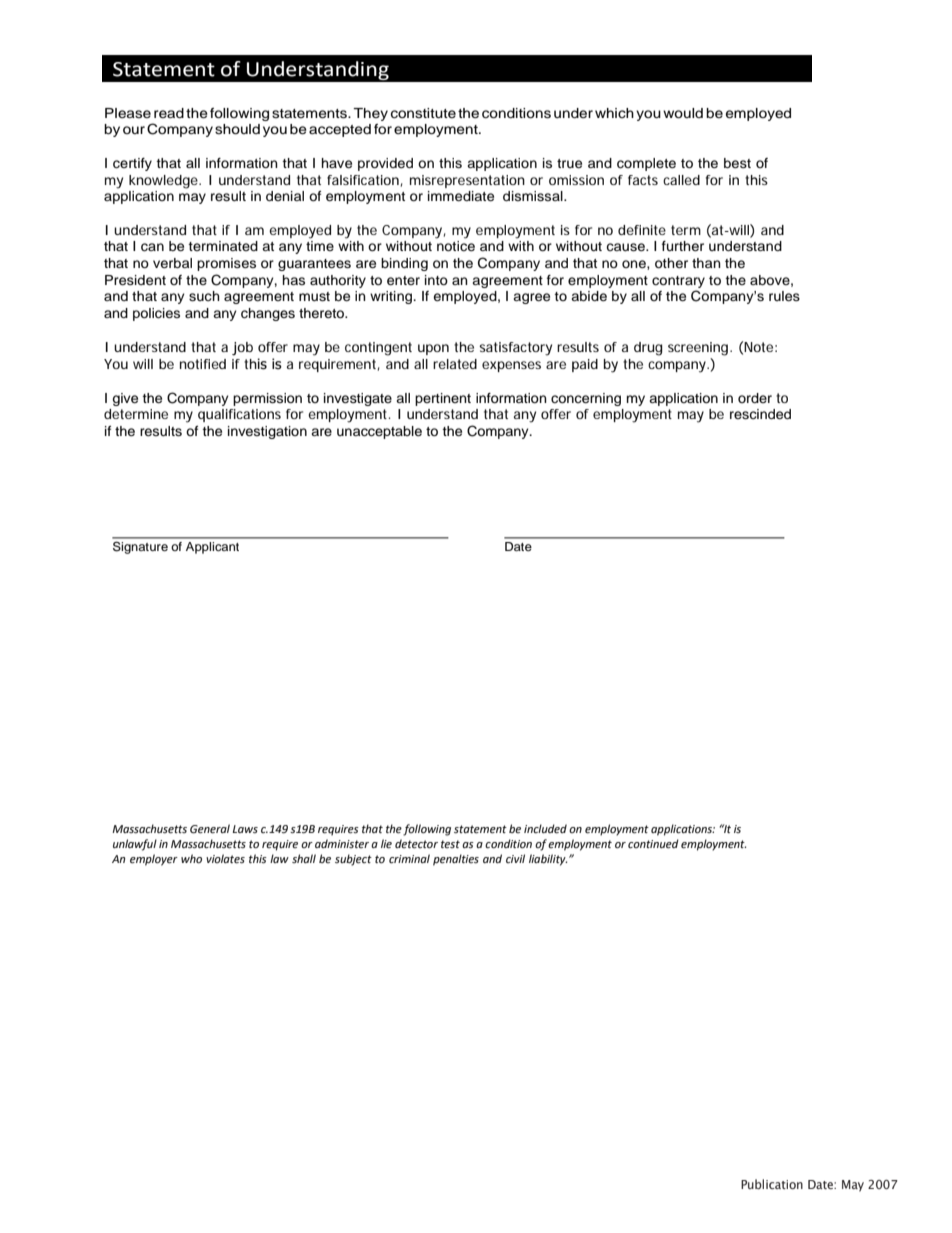  Describe the element at coordinates (760, 414) in the screenshot. I see `rescinded` at that location.
